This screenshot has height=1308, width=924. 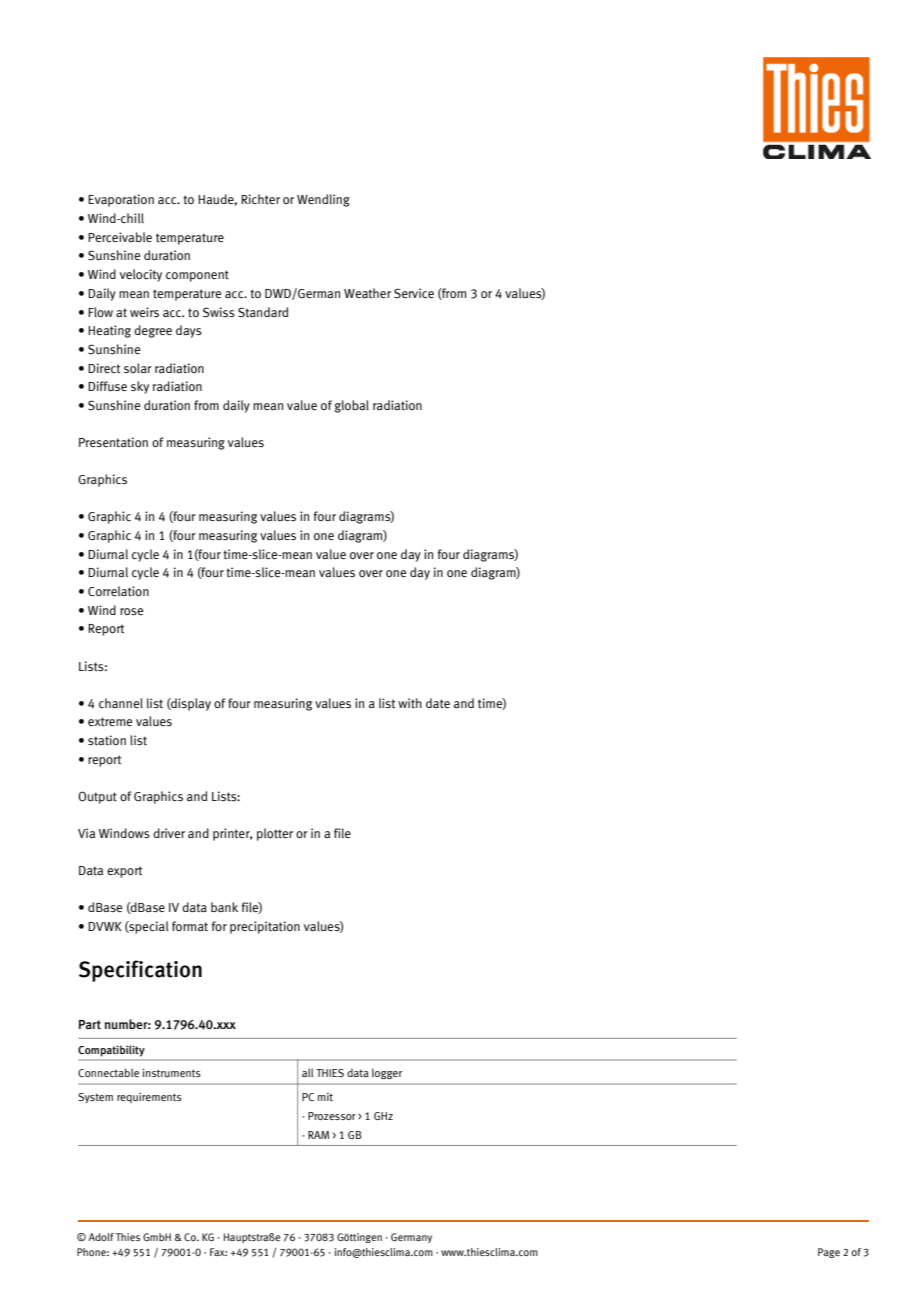 I want to click on precipitation, so click(x=265, y=927).
